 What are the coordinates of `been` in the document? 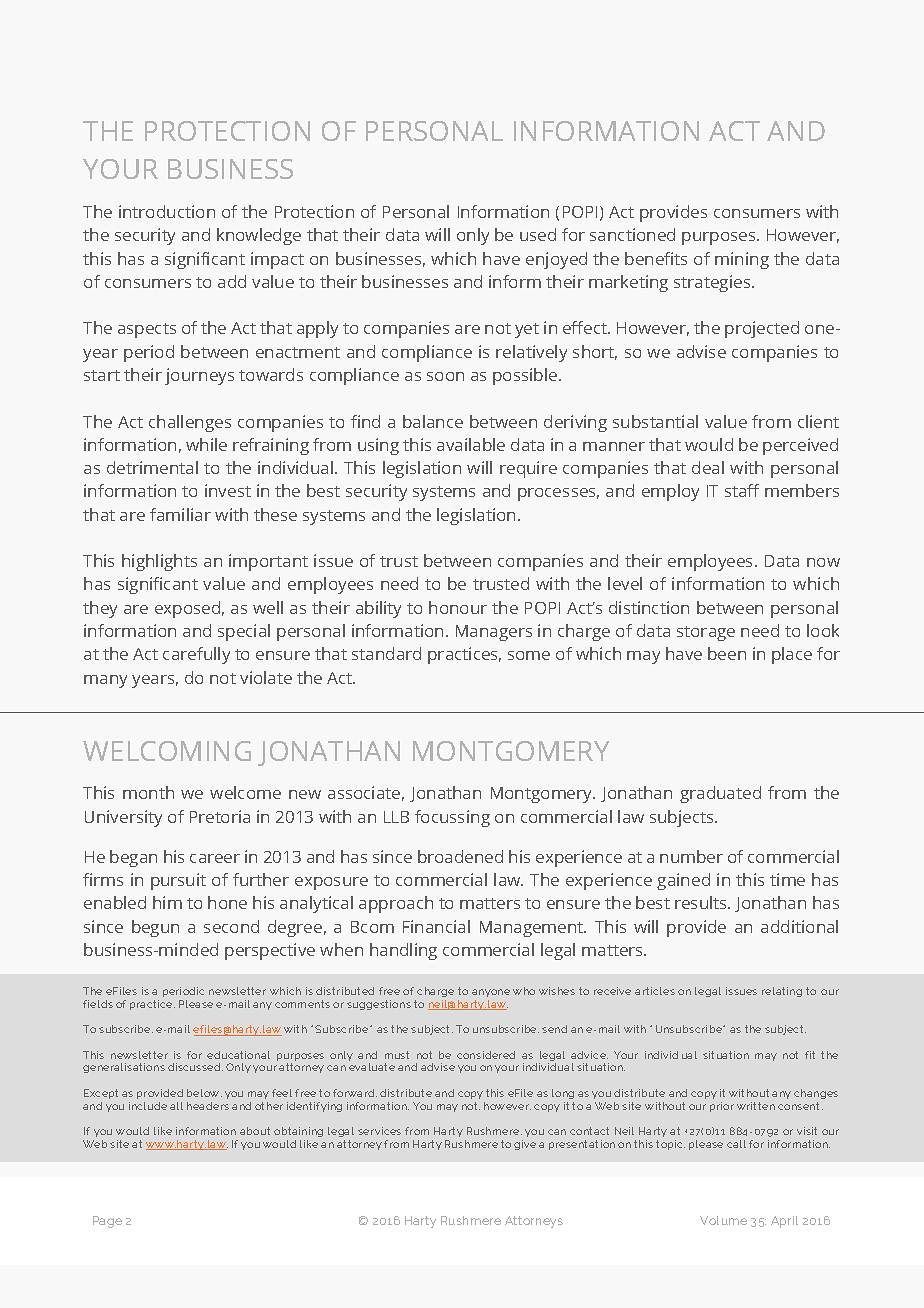 It's located at (727, 653).
